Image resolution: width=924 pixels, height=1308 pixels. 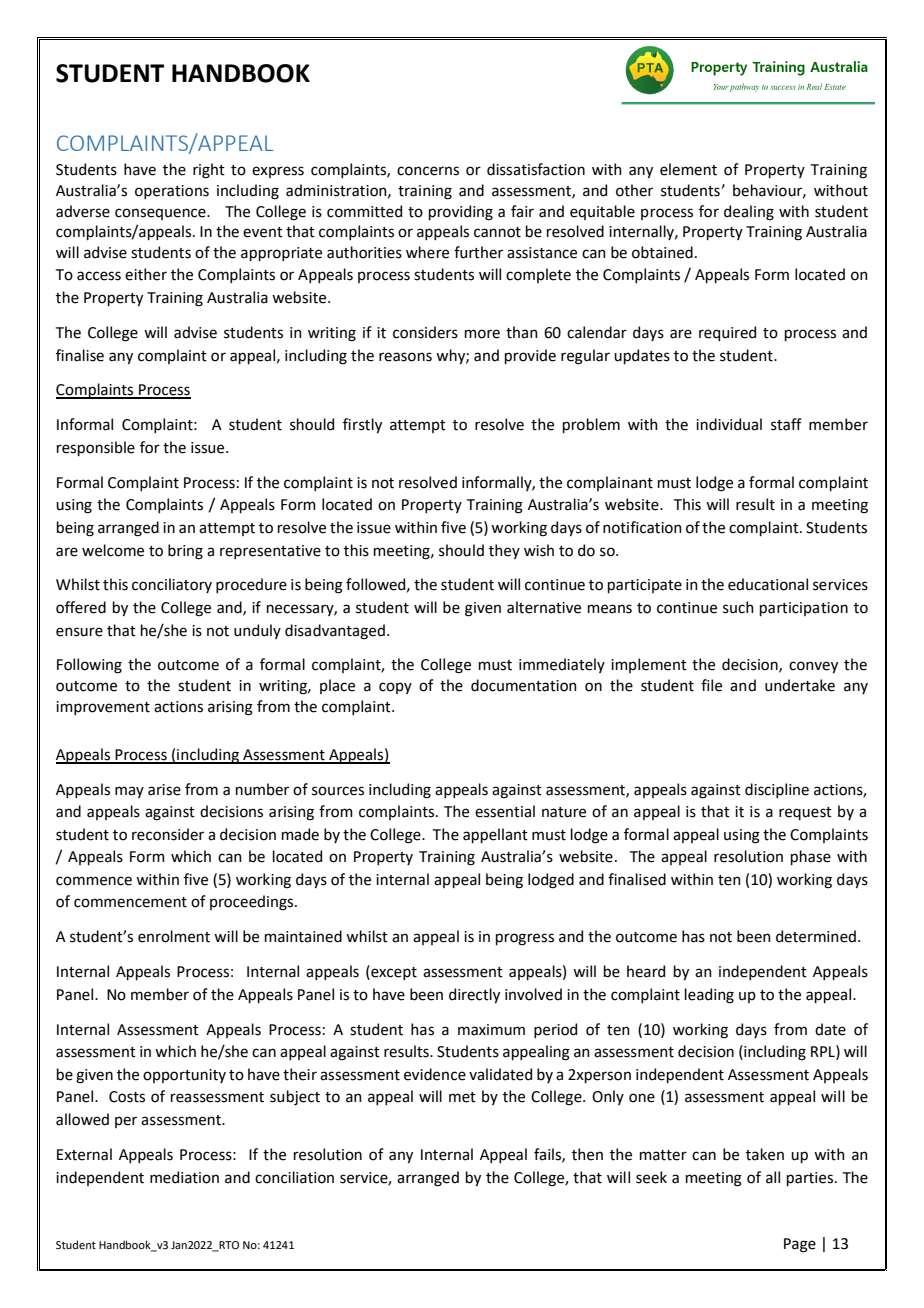 What do you see at coordinates (172, 192) in the screenshot?
I see `operations` at bounding box center [172, 192].
